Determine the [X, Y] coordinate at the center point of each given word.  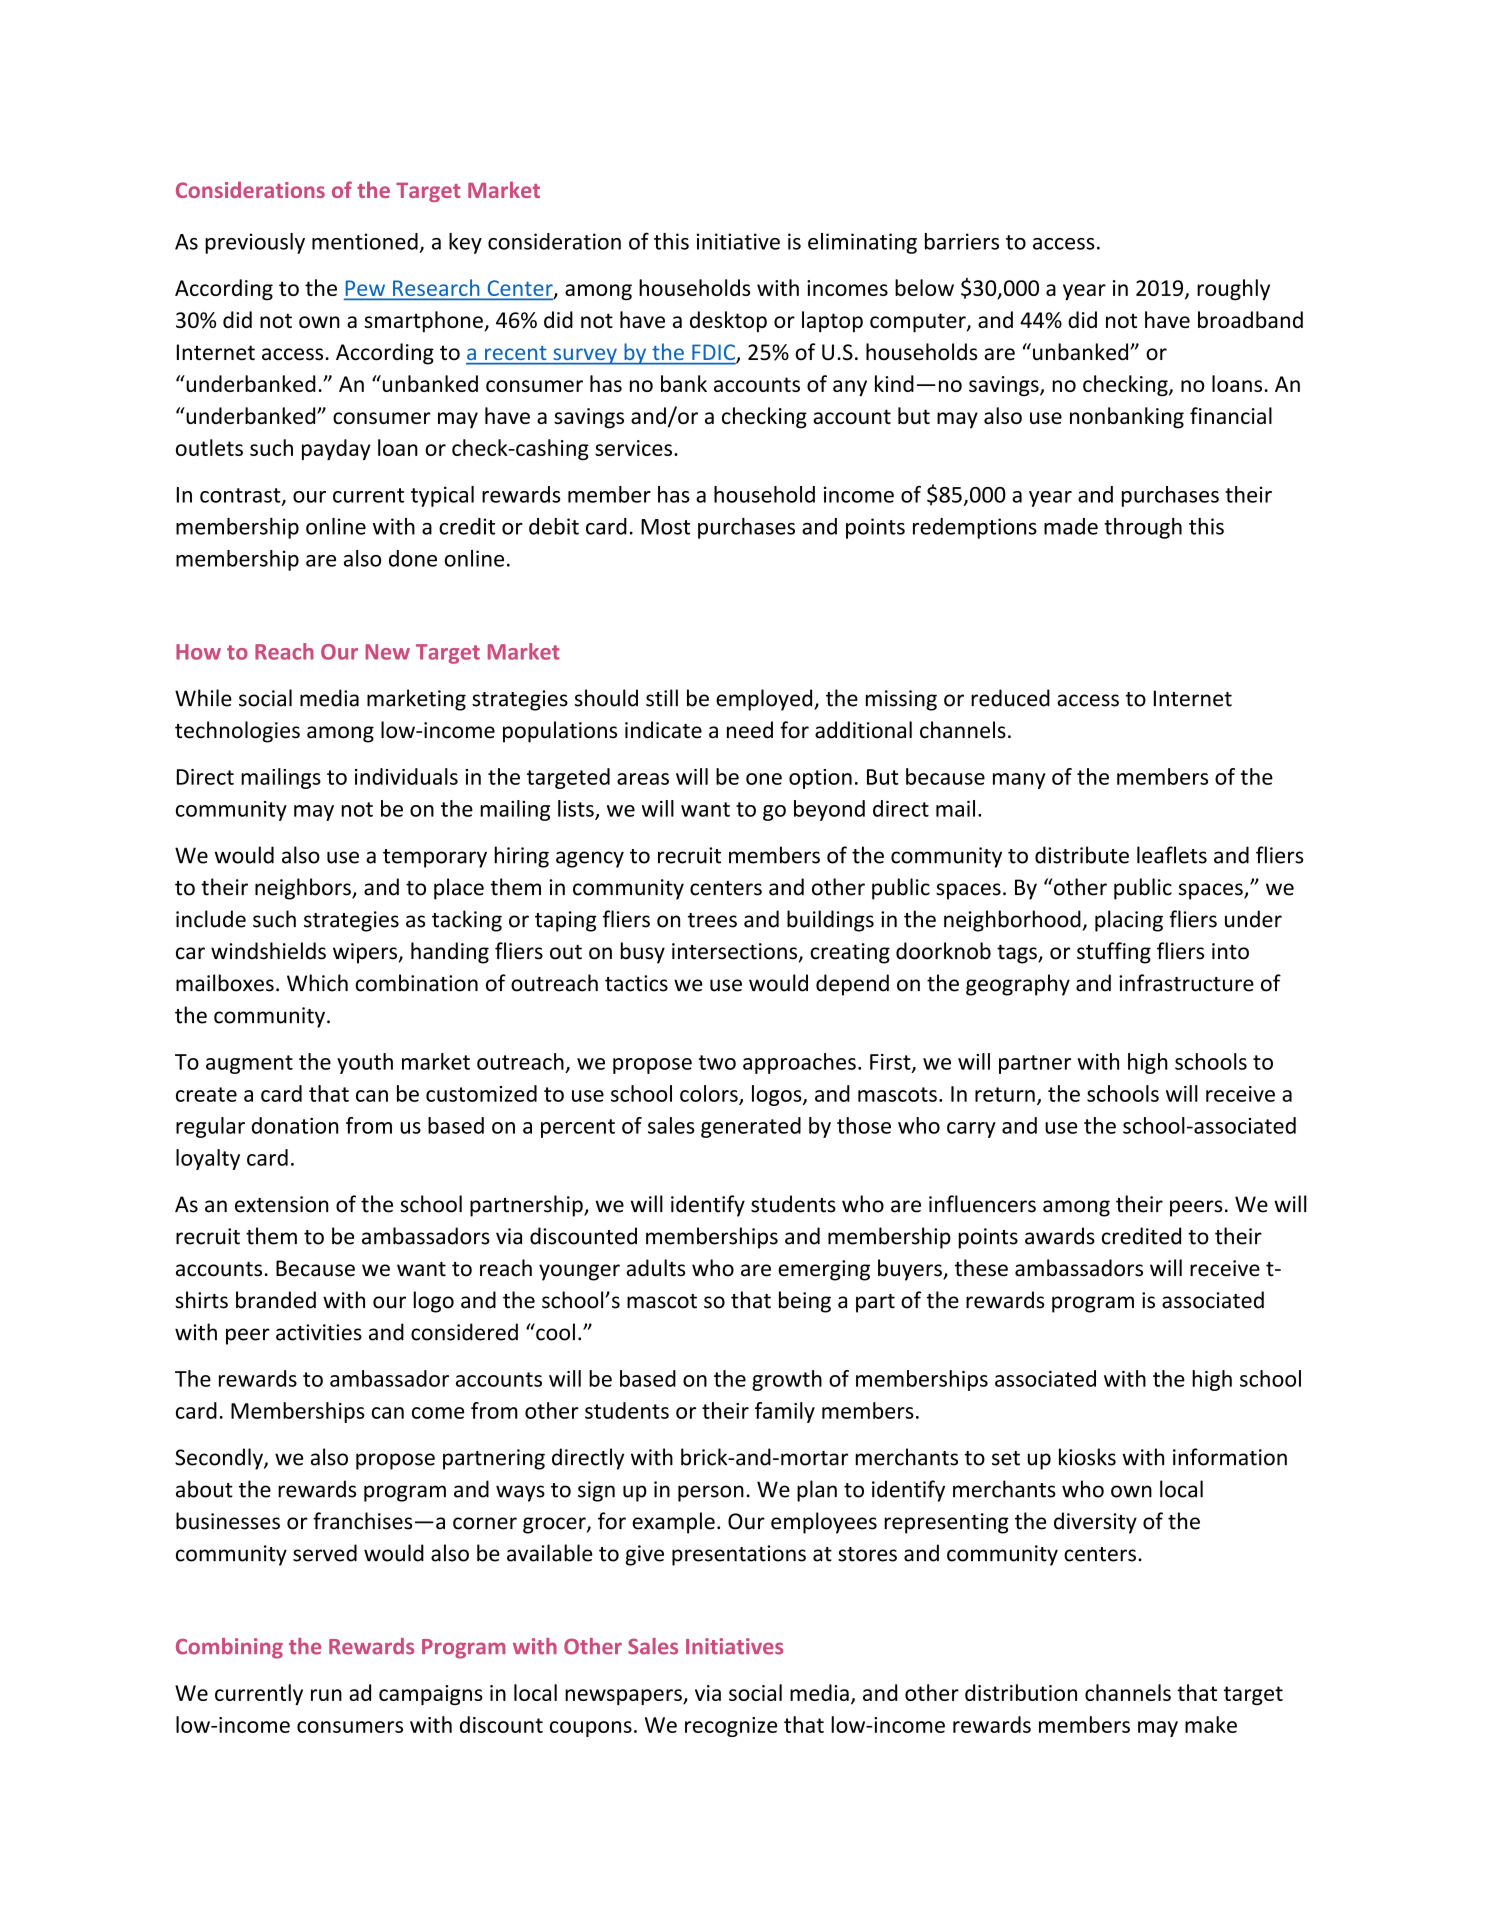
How [198, 652]
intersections [736, 952]
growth [787, 1380]
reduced [1010, 698]
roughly [1233, 290]
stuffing [1114, 953]
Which [317, 983]
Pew [366, 289]
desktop [728, 322]
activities [319, 1332]
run [326, 1695]
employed [765, 700]
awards [1060, 1236]
